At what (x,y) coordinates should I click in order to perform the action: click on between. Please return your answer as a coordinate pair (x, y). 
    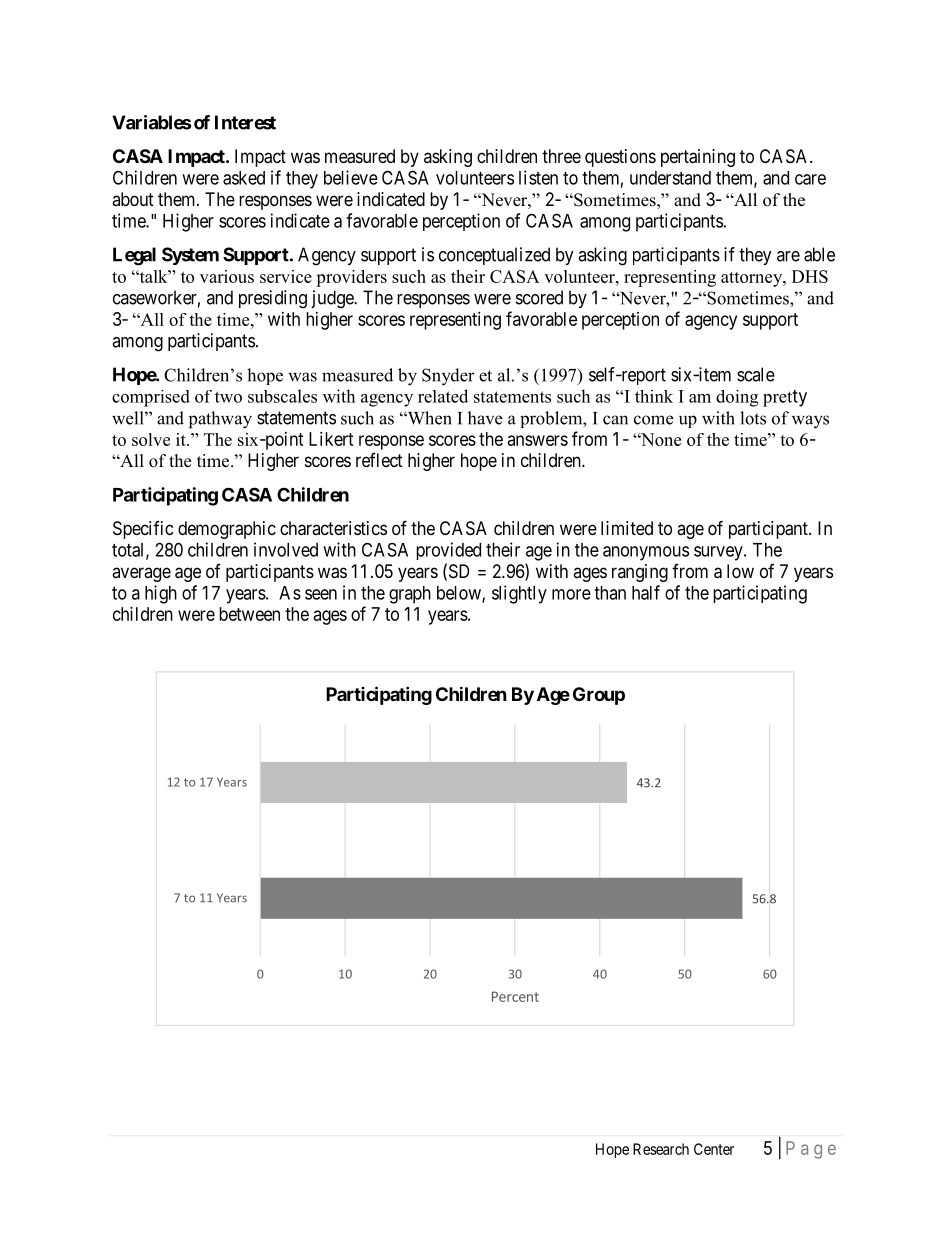
    Looking at the image, I should click on (249, 614).
